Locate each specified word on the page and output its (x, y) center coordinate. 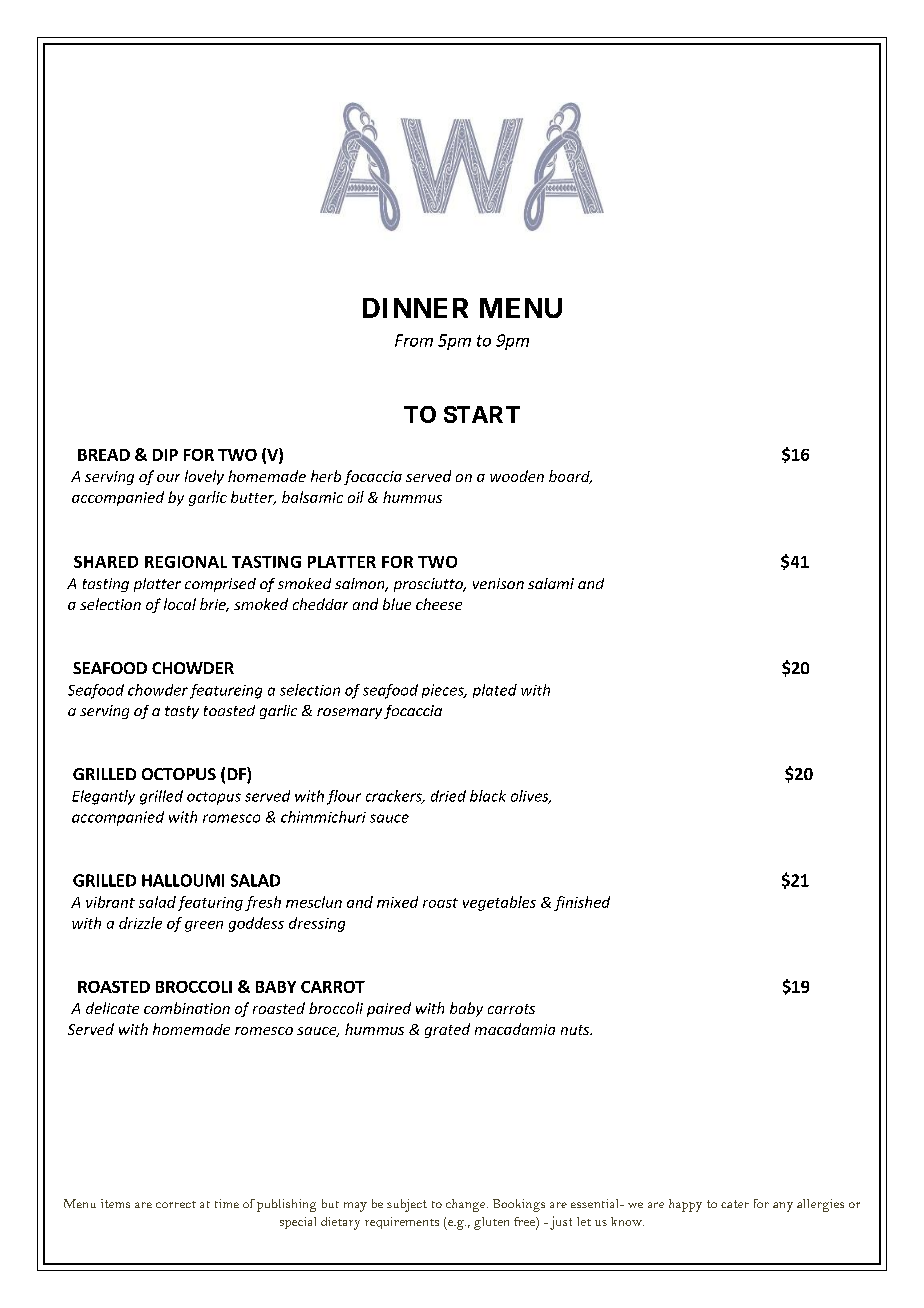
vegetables (499, 903)
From (414, 340)
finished (582, 903)
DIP (165, 455)
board (570, 477)
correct (176, 1204)
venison (498, 583)
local (180, 604)
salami (551, 583)
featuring (210, 903)
